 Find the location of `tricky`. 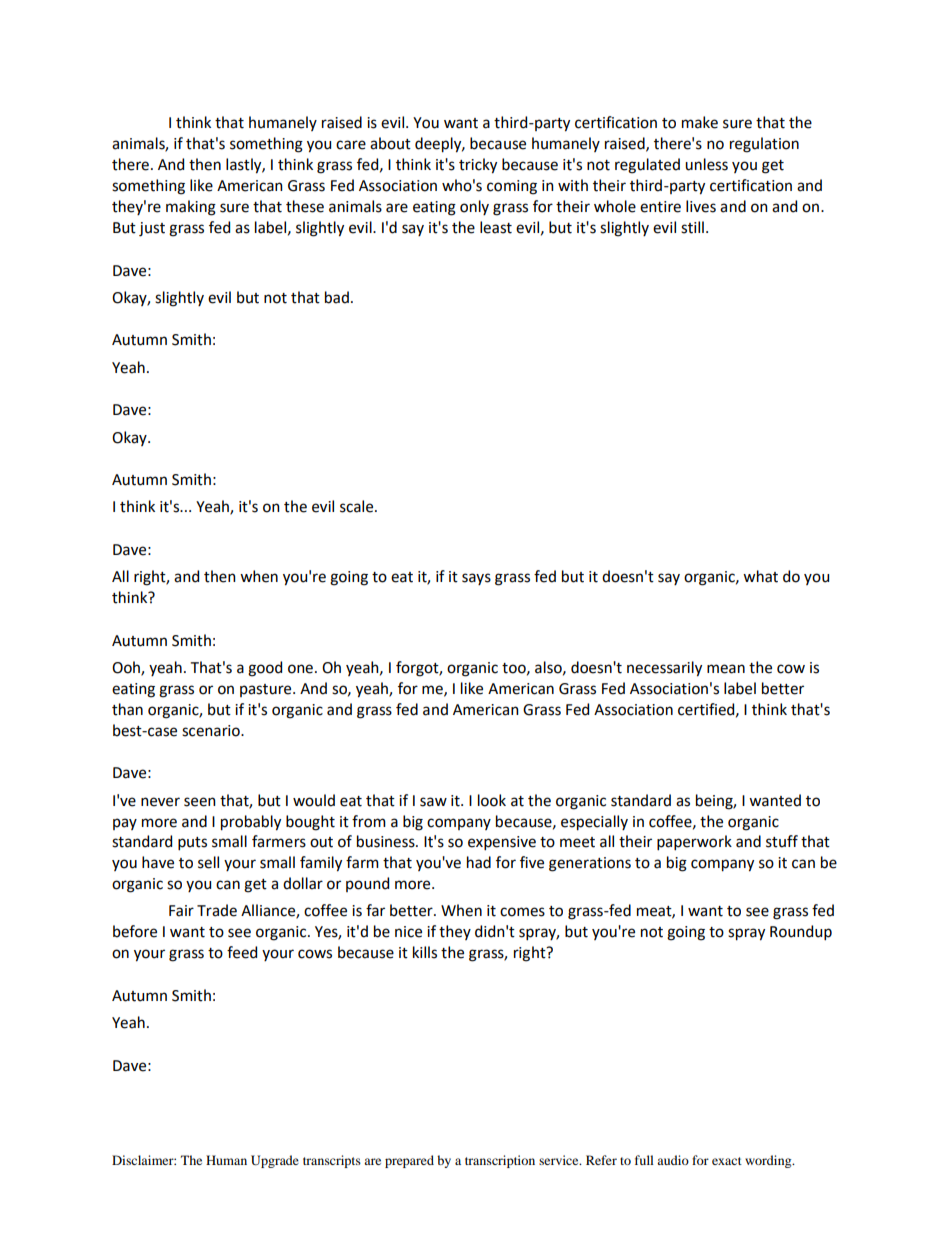

tricky is located at coordinates (478, 166).
